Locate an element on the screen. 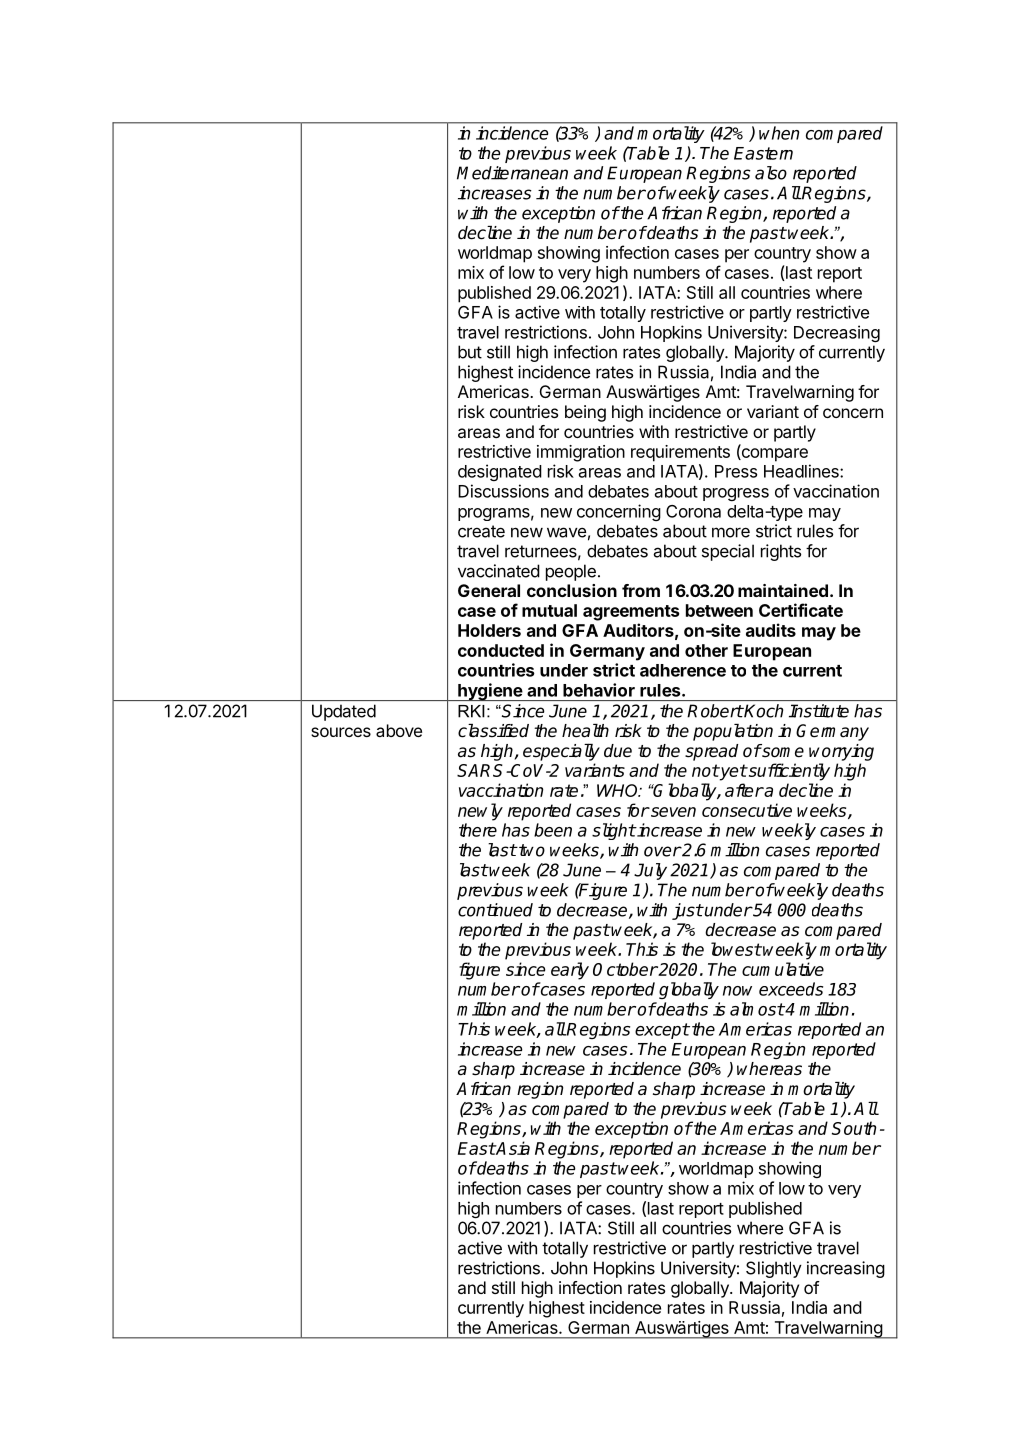  rights is located at coordinates (781, 552).
